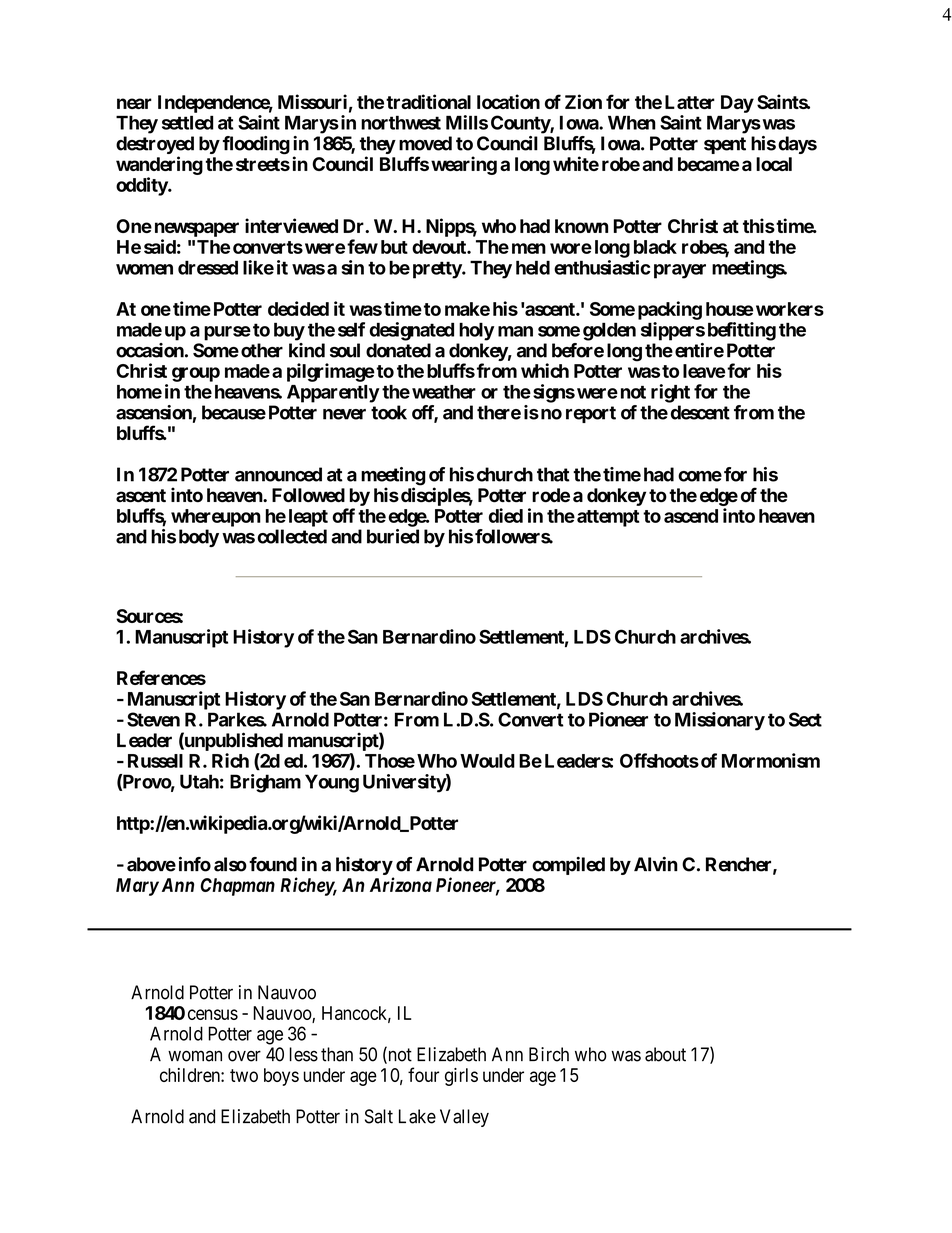  Describe the element at coordinates (244, 1075) in the page. I see `two` at that location.
